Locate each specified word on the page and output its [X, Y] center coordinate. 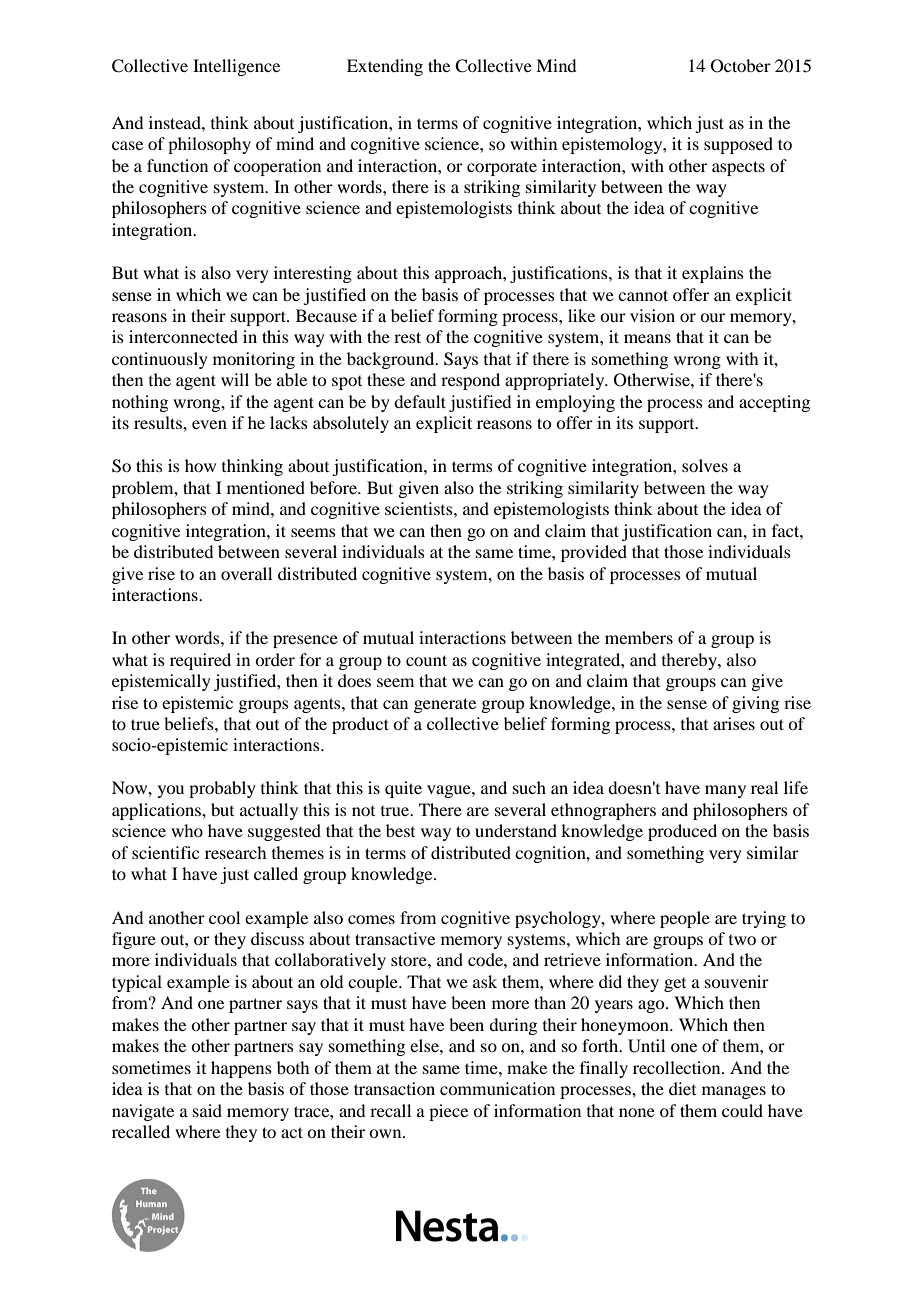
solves [705, 465]
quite [403, 789]
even [209, 424]
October [741, 66]
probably [222, 789]
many [725, 791]
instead [176, 122]
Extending [385, 67]
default [420, 401]
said [207, 1110]
